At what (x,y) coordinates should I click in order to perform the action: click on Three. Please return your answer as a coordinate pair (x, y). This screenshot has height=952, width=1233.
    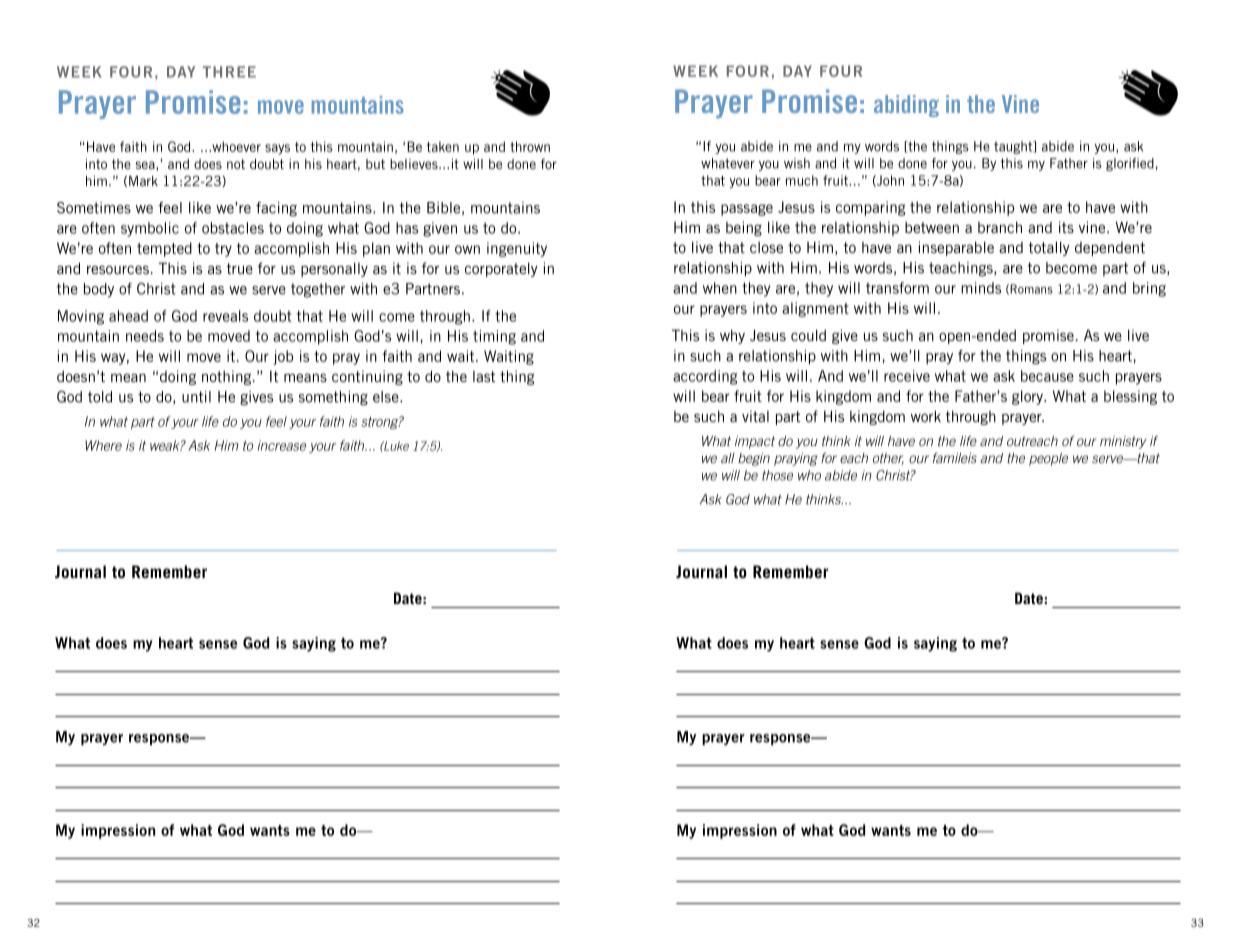
    Looking at the image, I should click on (229, 72).
